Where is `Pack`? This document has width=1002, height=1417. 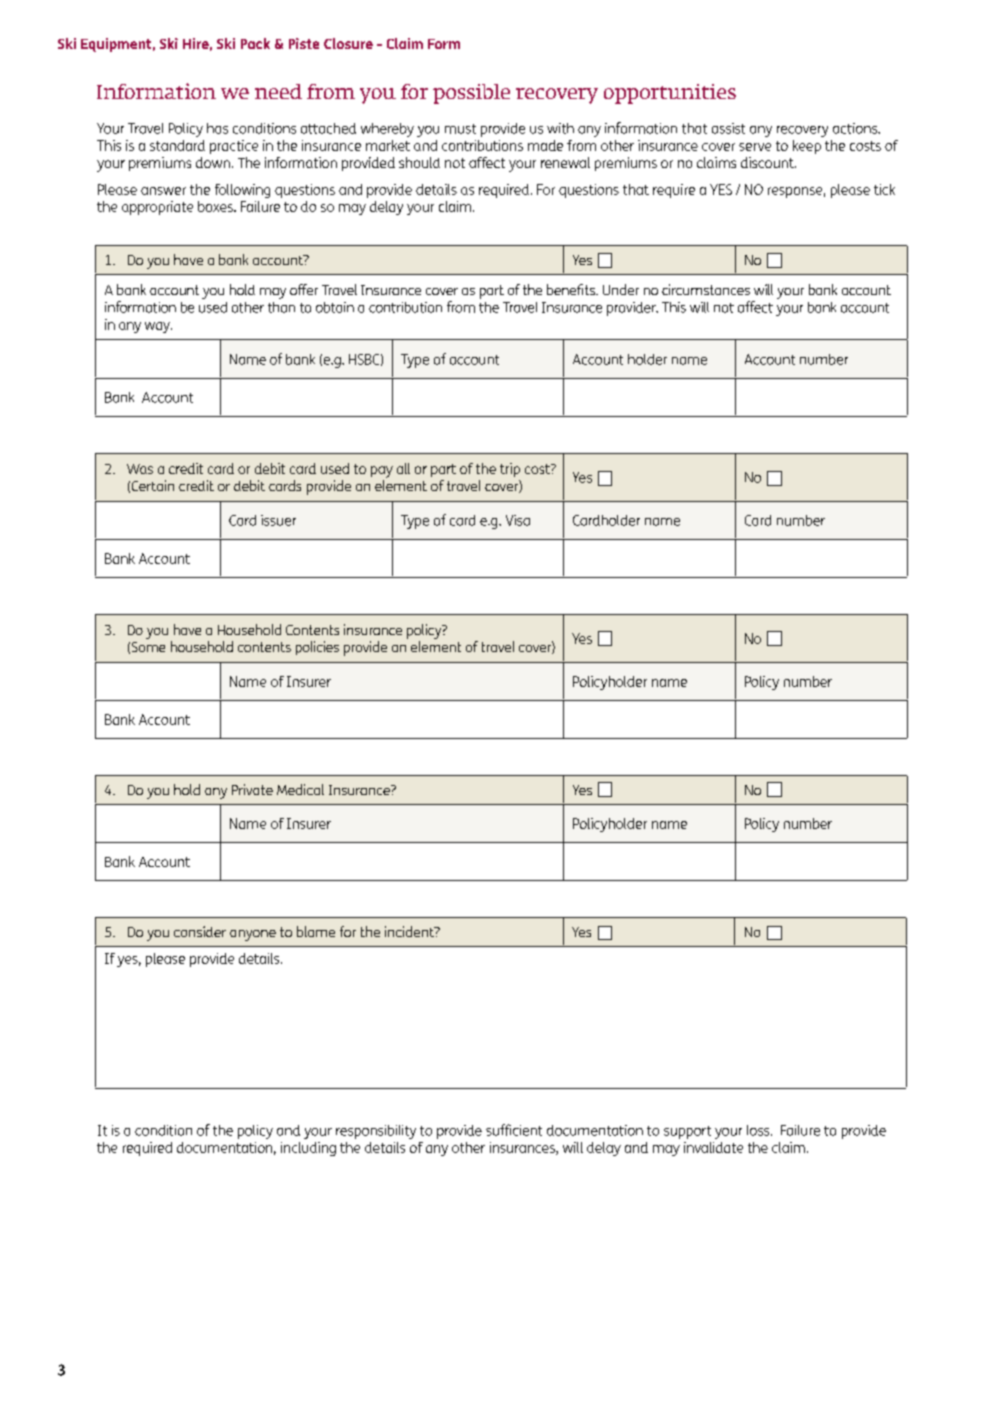
Pack is located at coordinates (255, 43).
